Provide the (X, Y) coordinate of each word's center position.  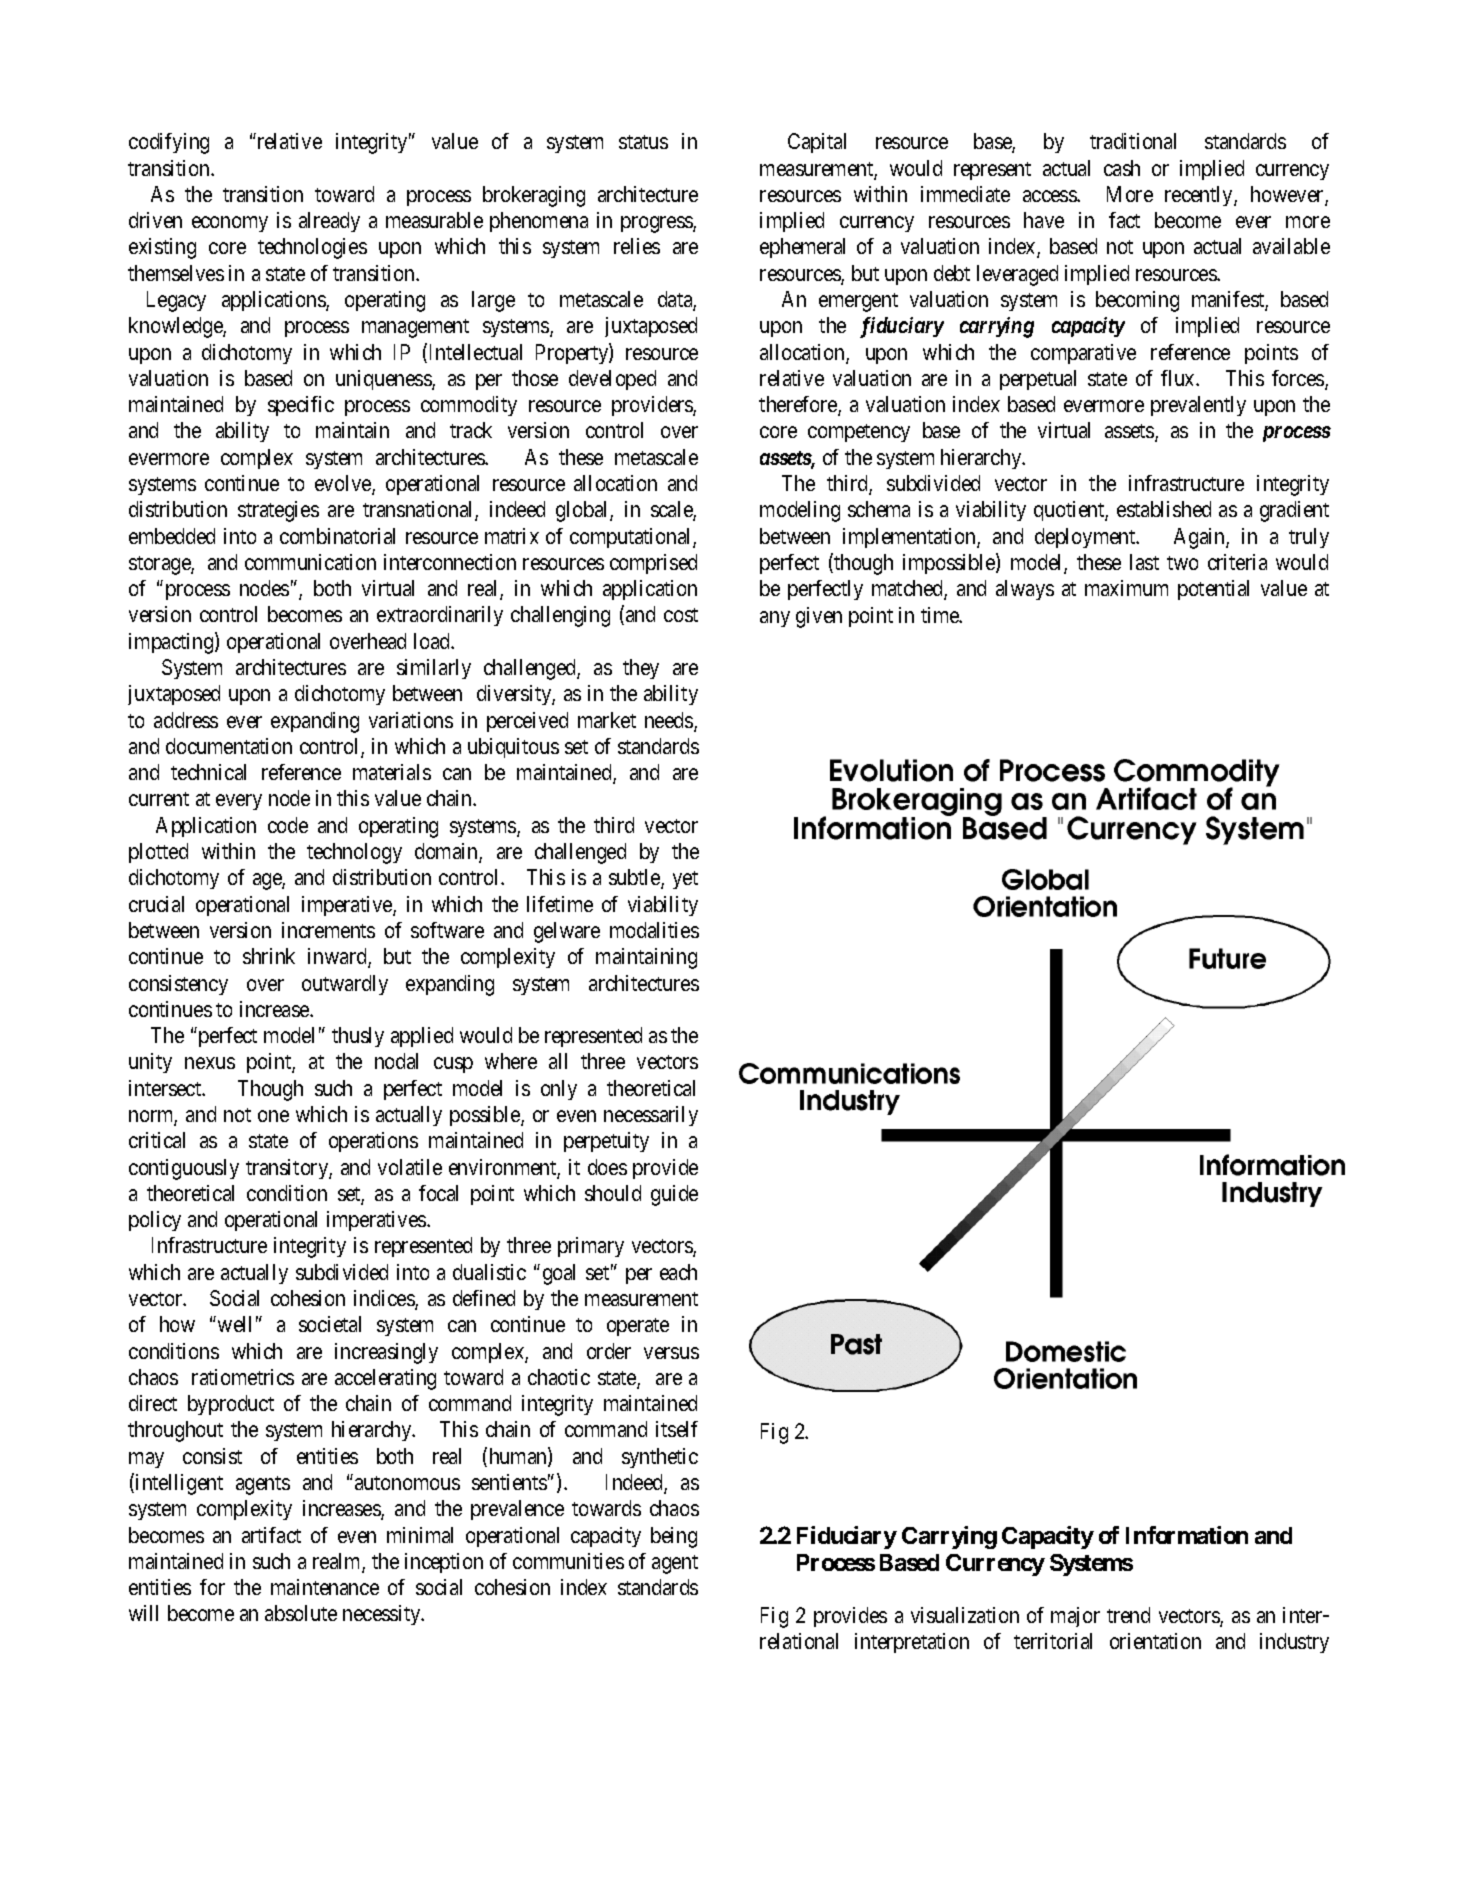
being (674, 1537)
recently (1200, 196)
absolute (301, 1613)
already (329, 222)
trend (1128, 1615)
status (643, 142)
